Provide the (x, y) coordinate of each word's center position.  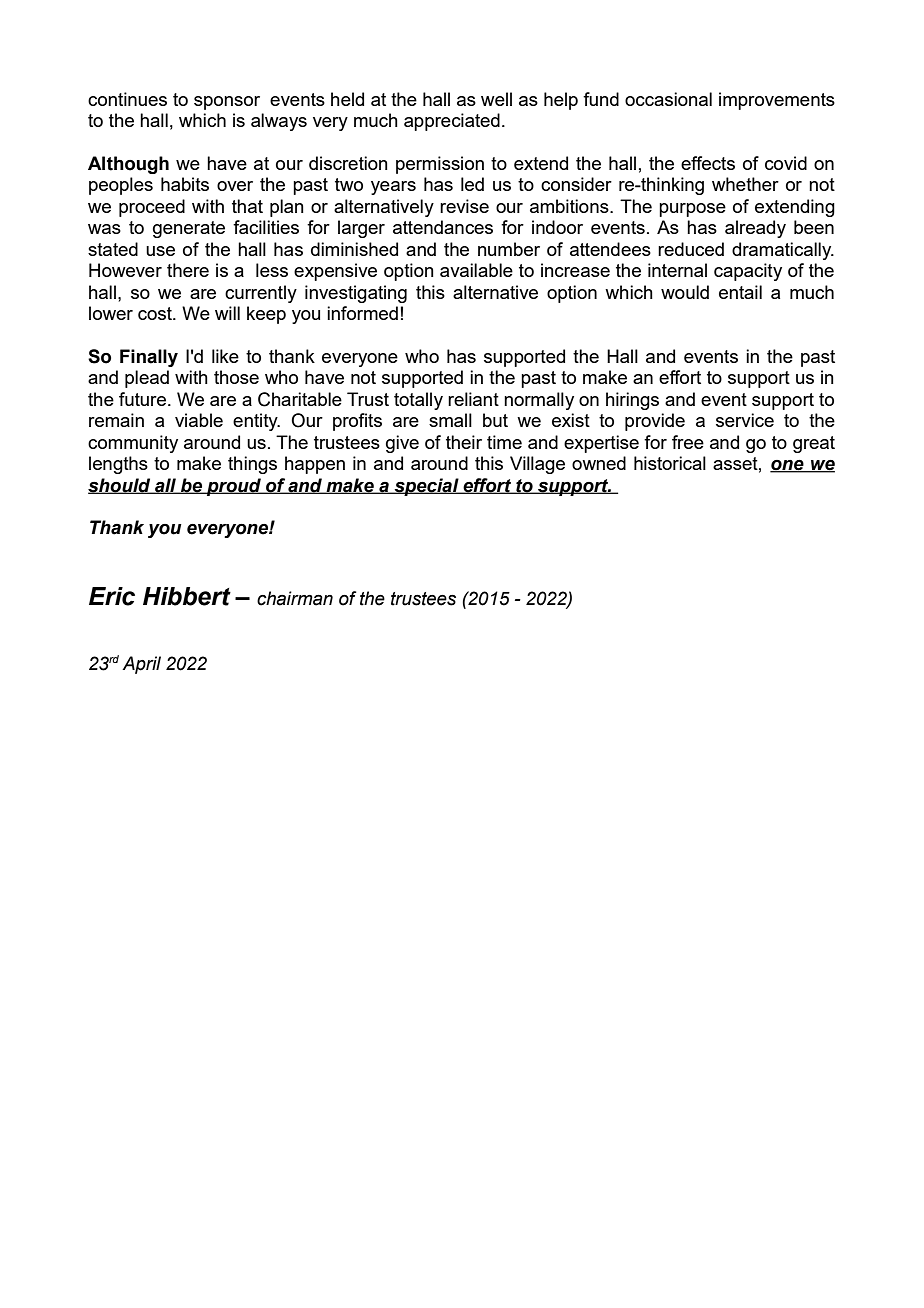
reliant (473, 399)
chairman (295, 598)
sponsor (227, 103)
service (745, 420)
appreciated (452, 122)
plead (147, 379)
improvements (777, 101)
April (141, 665)
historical (670, 463)
